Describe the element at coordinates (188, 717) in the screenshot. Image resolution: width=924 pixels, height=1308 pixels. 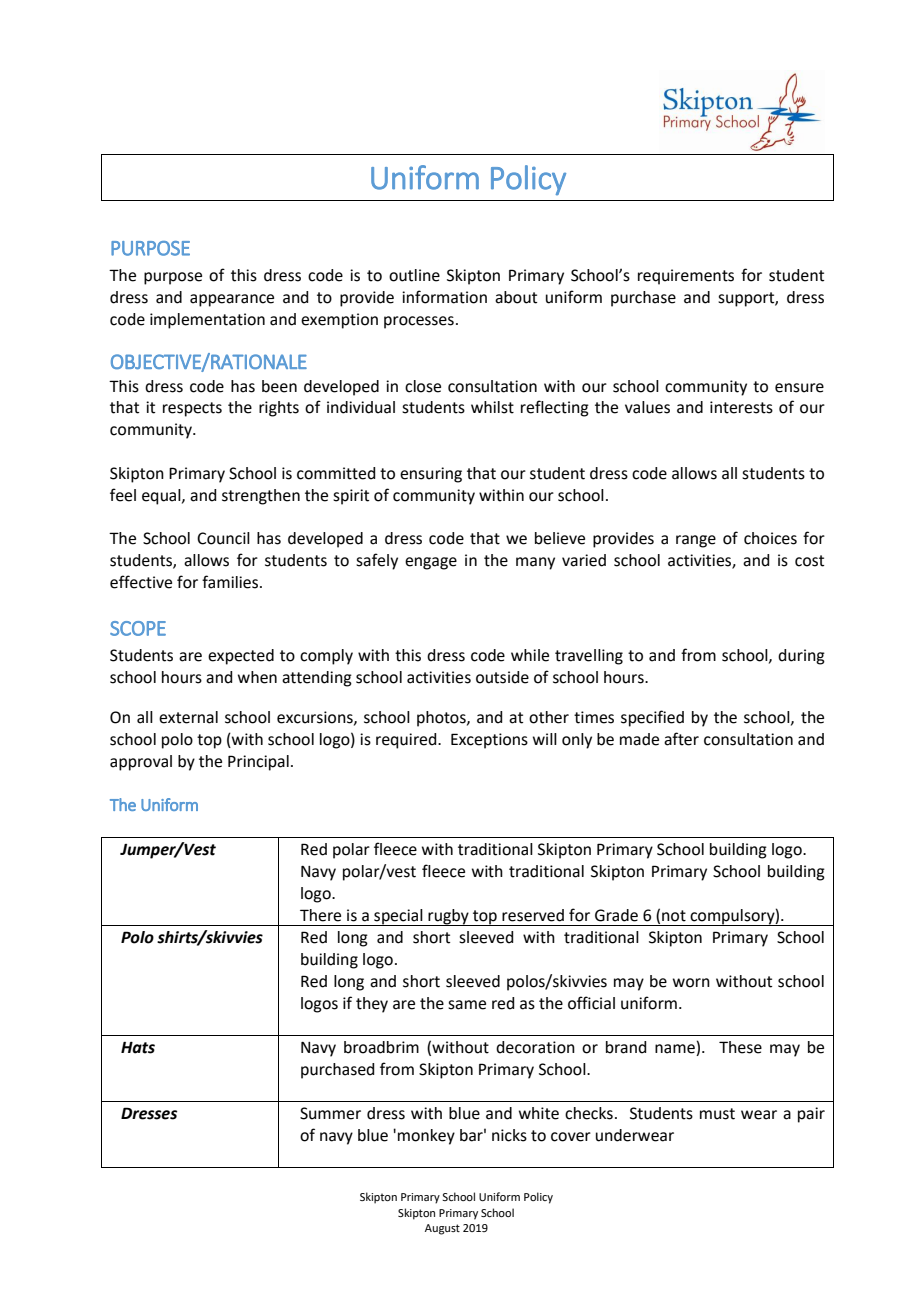
I see `external` at that location.
